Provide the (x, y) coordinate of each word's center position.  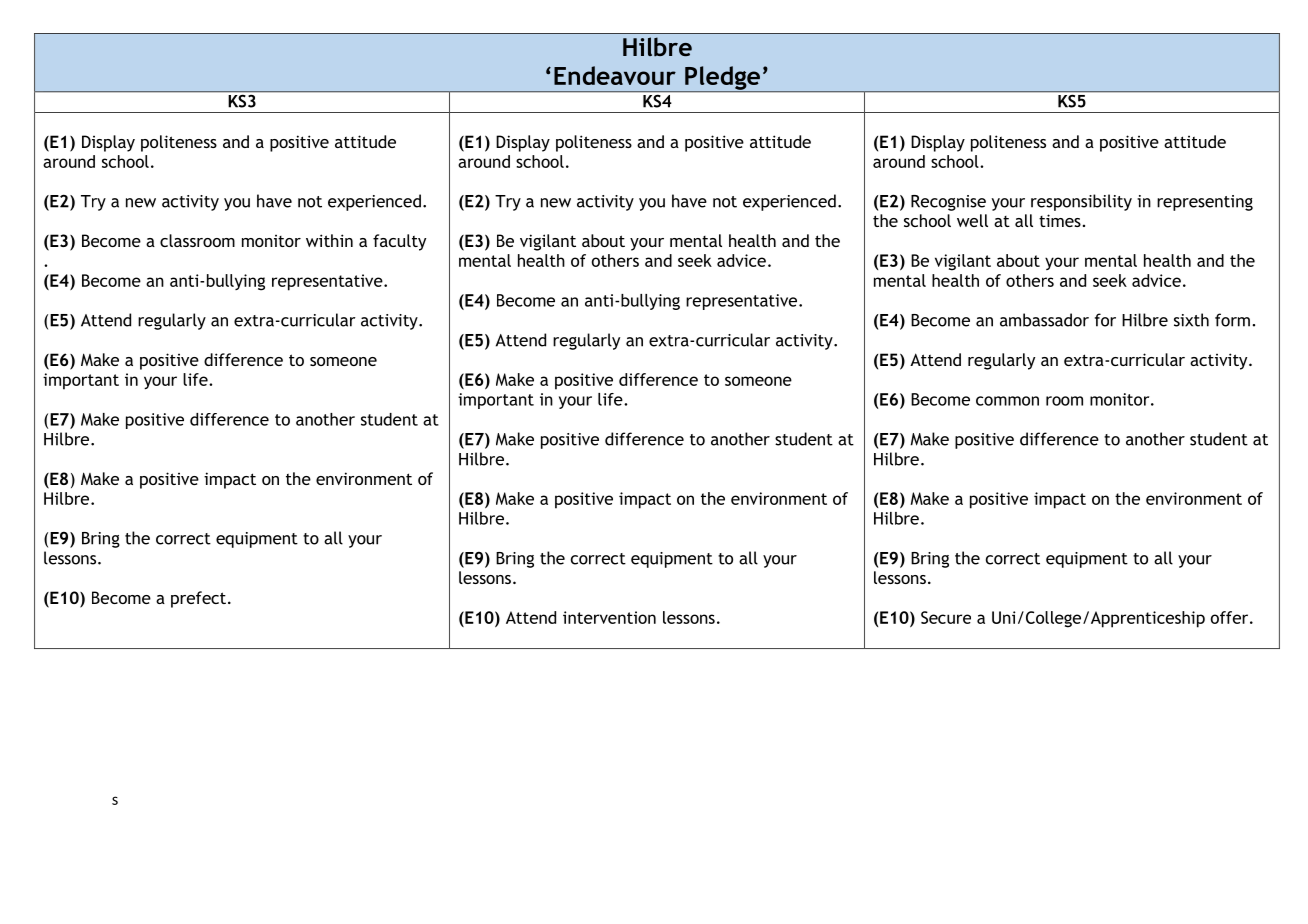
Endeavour (615, 75)
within (329, 240)
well (972, 220)
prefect (198, 599)
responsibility (1081, 202)
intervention (609, 617)
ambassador (1044, 320)
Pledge (723, 79)
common (1007, 401)
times (1060, 220)
